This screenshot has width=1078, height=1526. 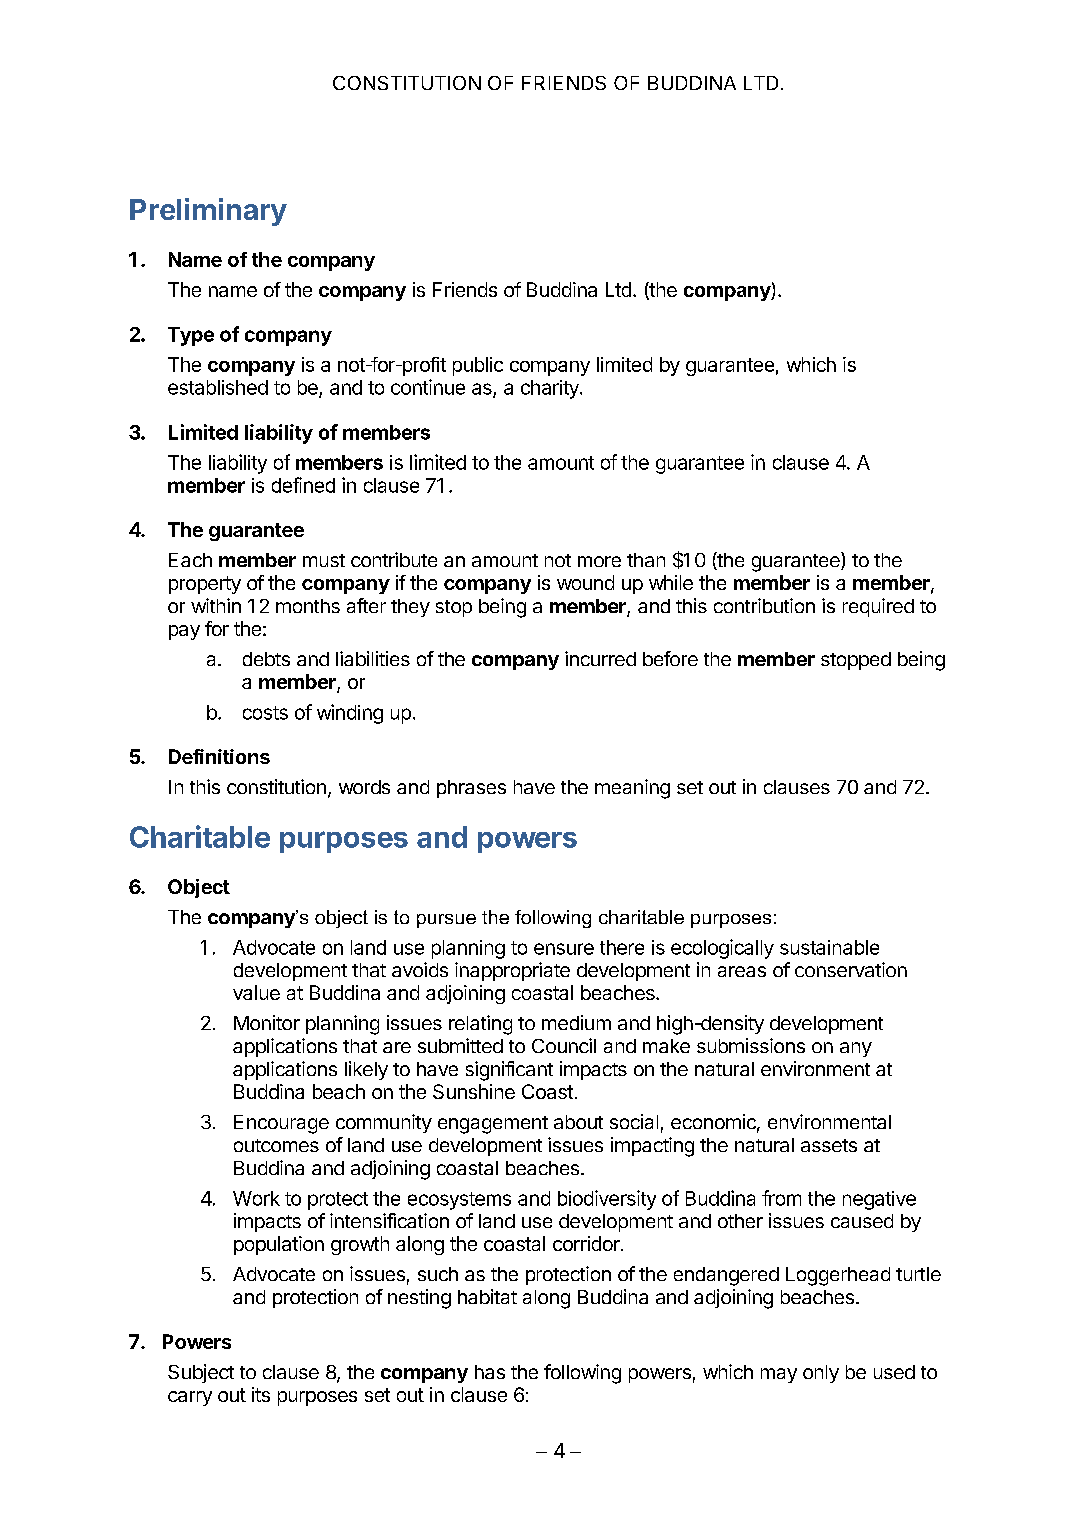 What do you see at coordinates (478, 366) in the screenshot?
I see `public` at bounding box center [478, 366].
